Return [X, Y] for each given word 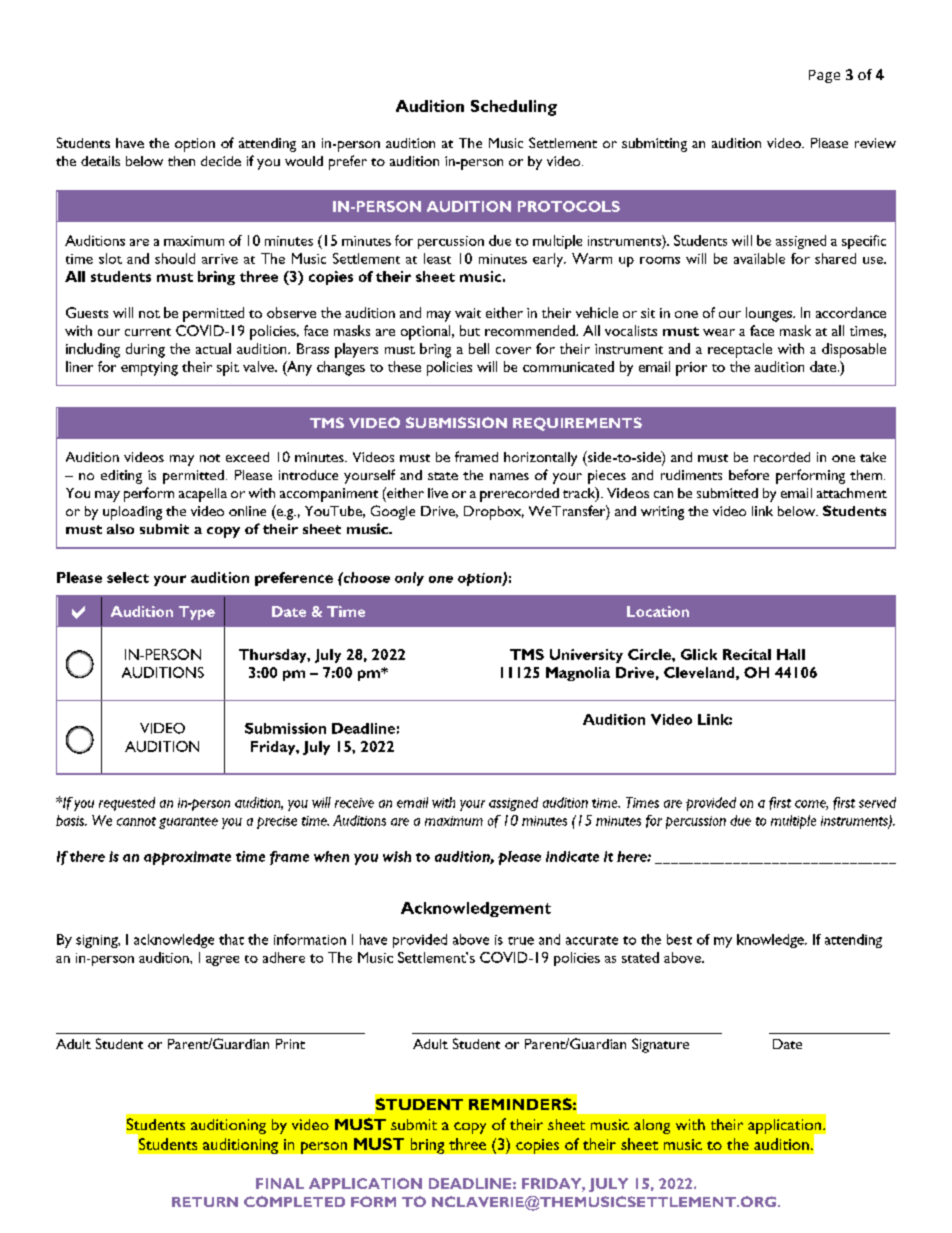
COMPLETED [294, 1201]
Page [824, 76]
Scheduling [514, 108]
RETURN [205, 1202]
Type [197, 613]
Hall [791, 654]
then [181, 161]
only [409, 579]
